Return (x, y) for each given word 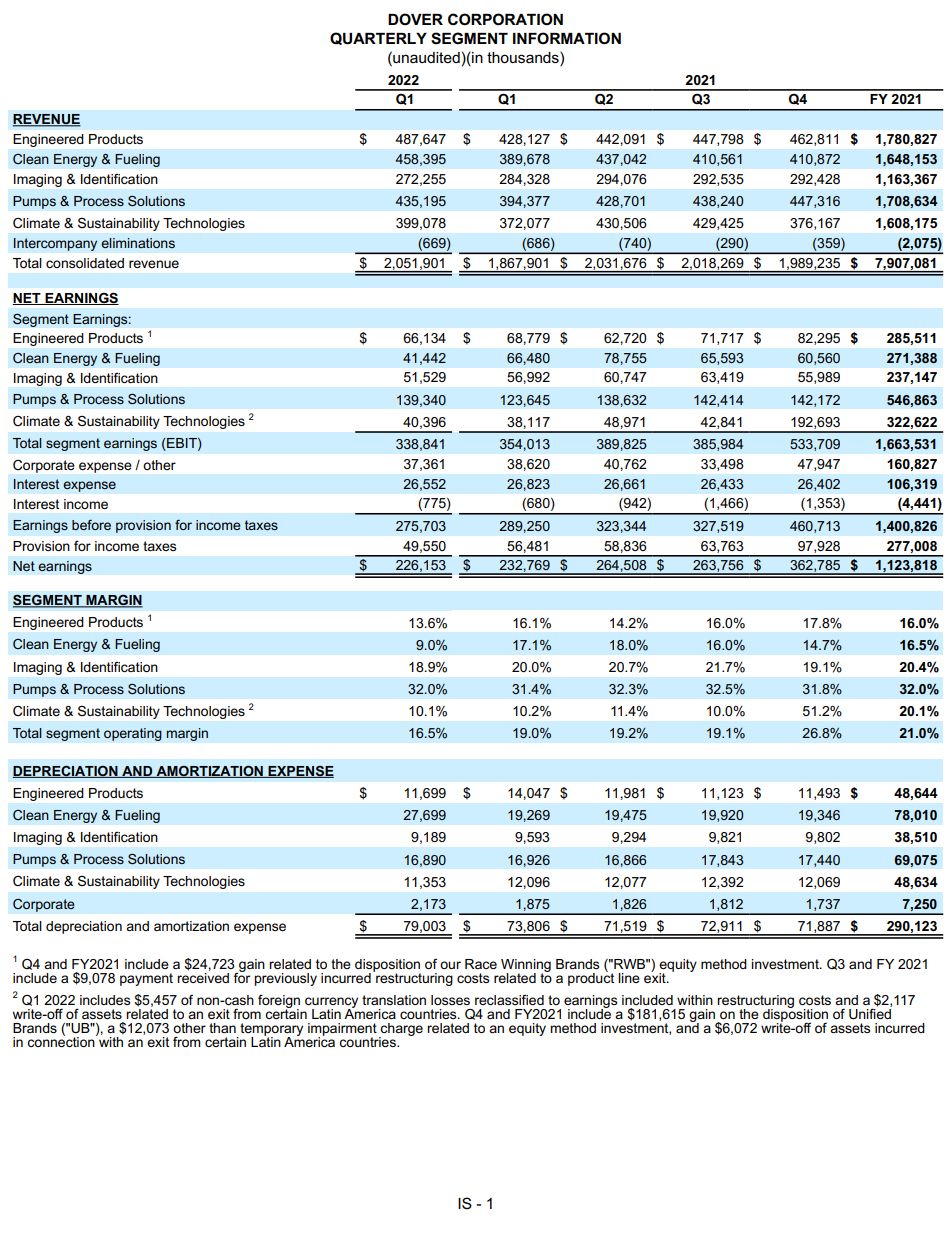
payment (146, 979)
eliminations (138, 243)
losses (450, 1000)
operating (133, 734)
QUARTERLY (378, 38)
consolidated (85, 263)
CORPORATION (505, 19)
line (629, 978)
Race (481, 964)
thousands (524, 57)
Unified (870, 1012)
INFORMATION (567, 38)
